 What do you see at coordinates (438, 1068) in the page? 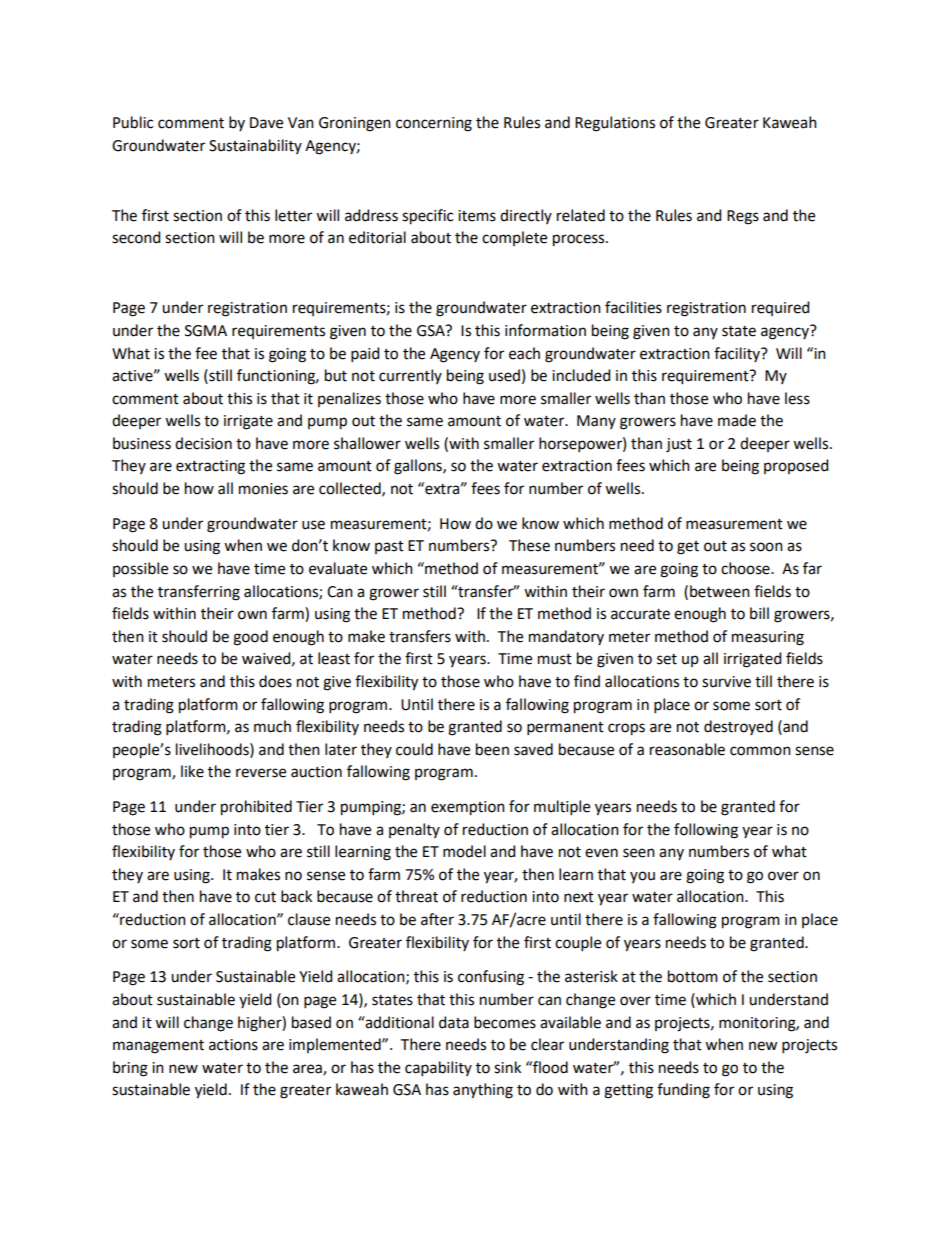
I see `capability` at bounding box center [438, 1068].
